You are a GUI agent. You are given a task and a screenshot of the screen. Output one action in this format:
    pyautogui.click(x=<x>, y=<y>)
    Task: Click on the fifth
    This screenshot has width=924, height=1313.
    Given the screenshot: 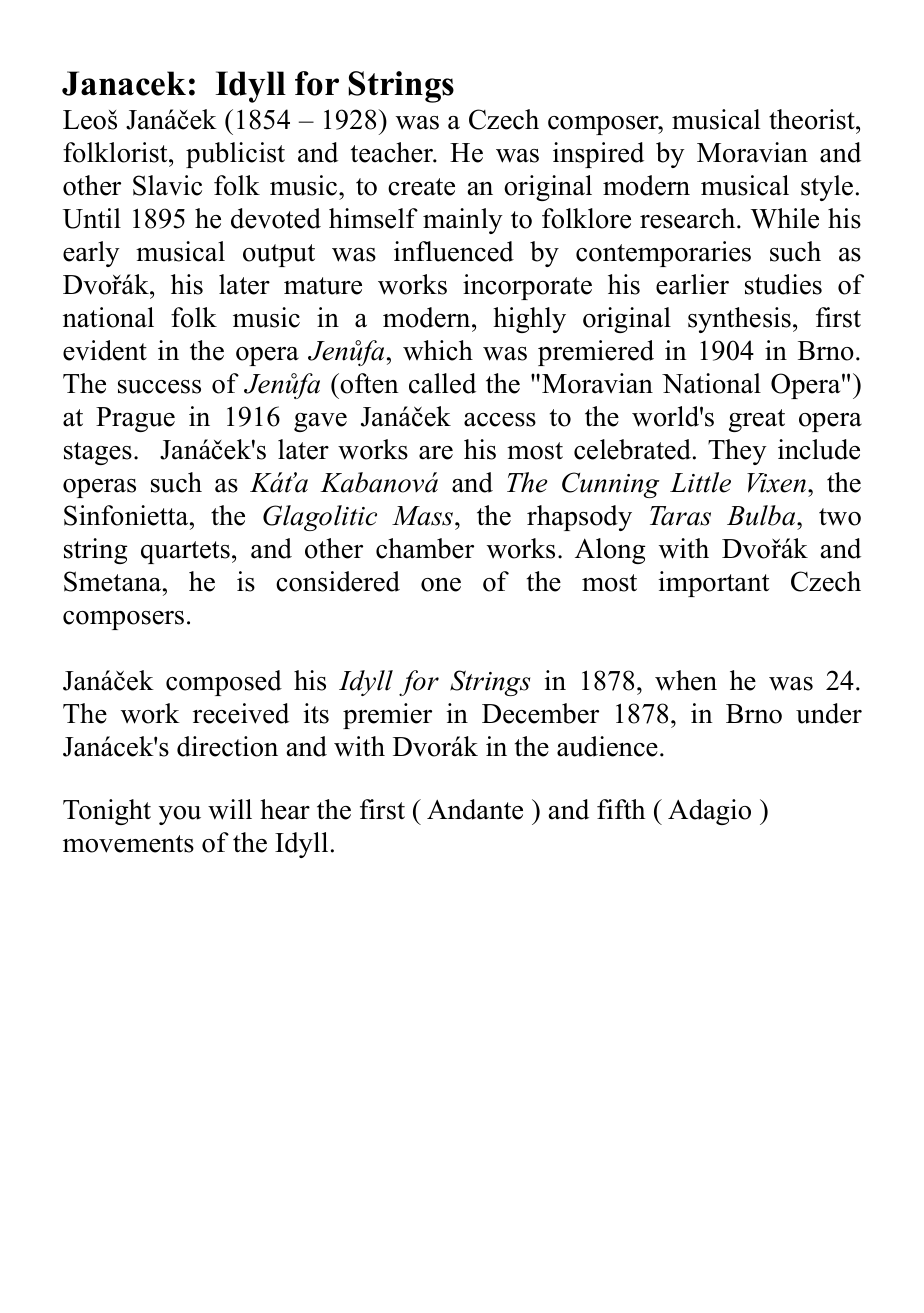 What is the action you would take?
    pyautogui.click(x=621, y=809)
